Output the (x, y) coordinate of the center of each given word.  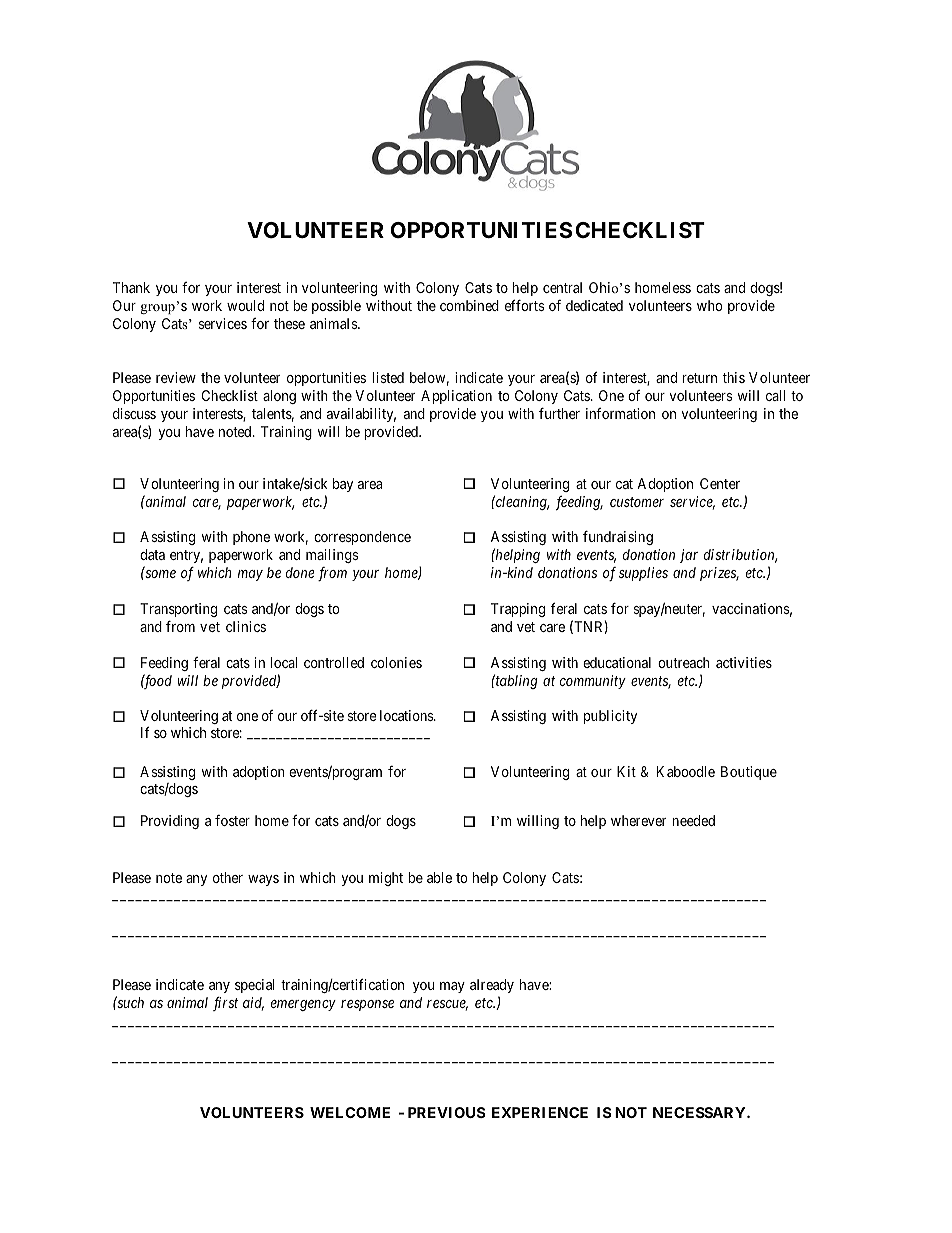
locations (407, 715)
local (283, 662)
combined (469, 305)
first (225, 1004)
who (709, 305)
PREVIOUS (447, 1112)
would (245, 305)
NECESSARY (700, 1112)
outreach (684, 662)
